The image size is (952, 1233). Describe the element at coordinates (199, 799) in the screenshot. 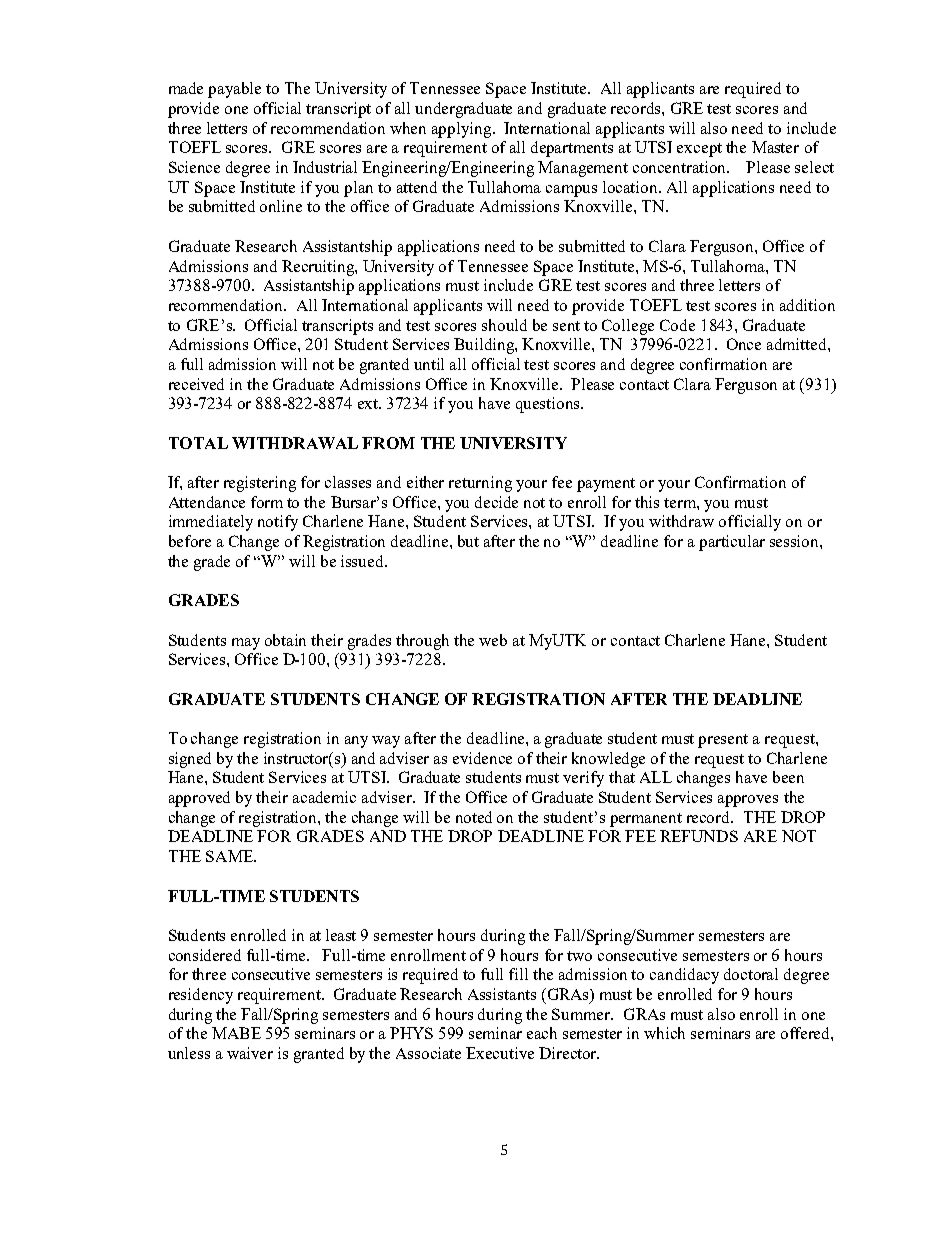

I see `approved` at that location.
